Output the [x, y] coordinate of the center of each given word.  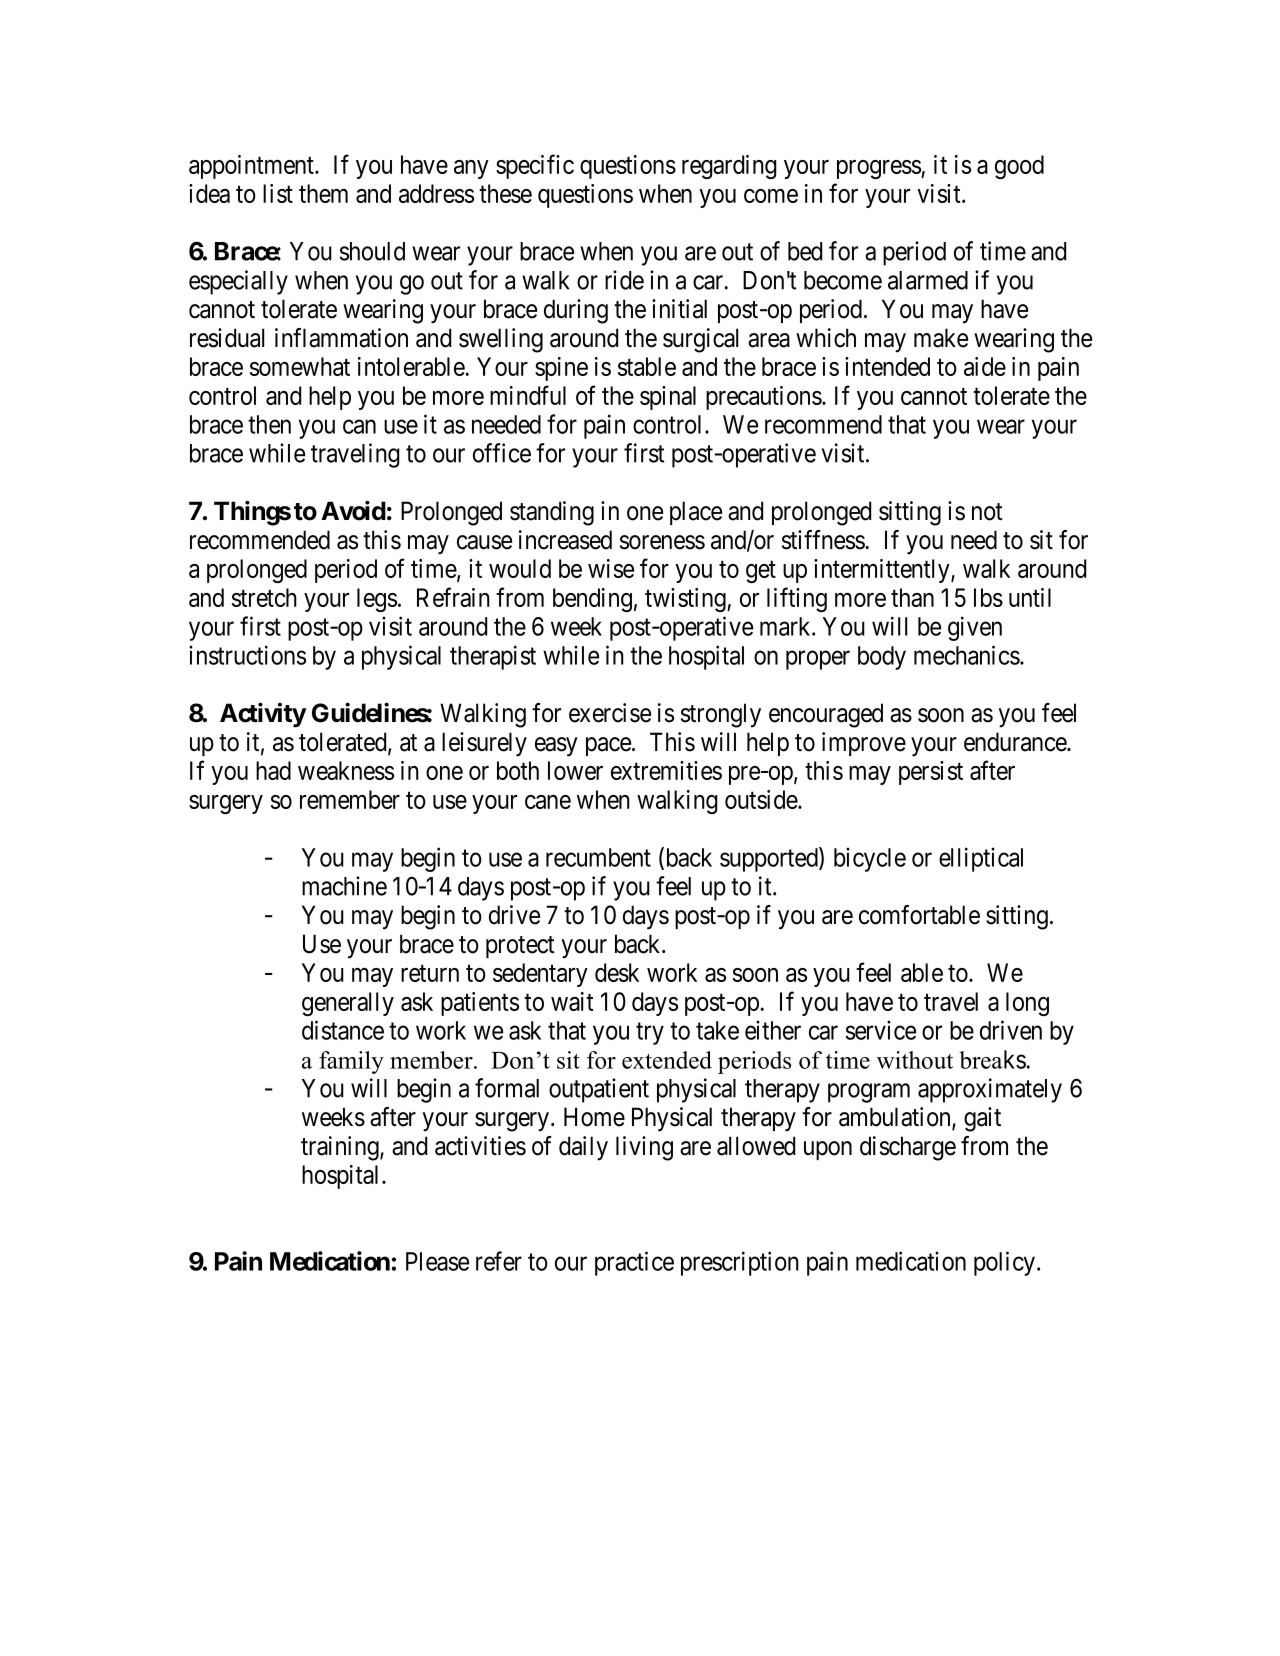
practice [634, 1263]
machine [344, 886]
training [341, 1148]
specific [535, 166]
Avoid [353, 510]
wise [611, 568]
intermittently [883, 571]
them [323, 193]
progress [879, 169]
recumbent [598, 857]
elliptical [981, 859]
